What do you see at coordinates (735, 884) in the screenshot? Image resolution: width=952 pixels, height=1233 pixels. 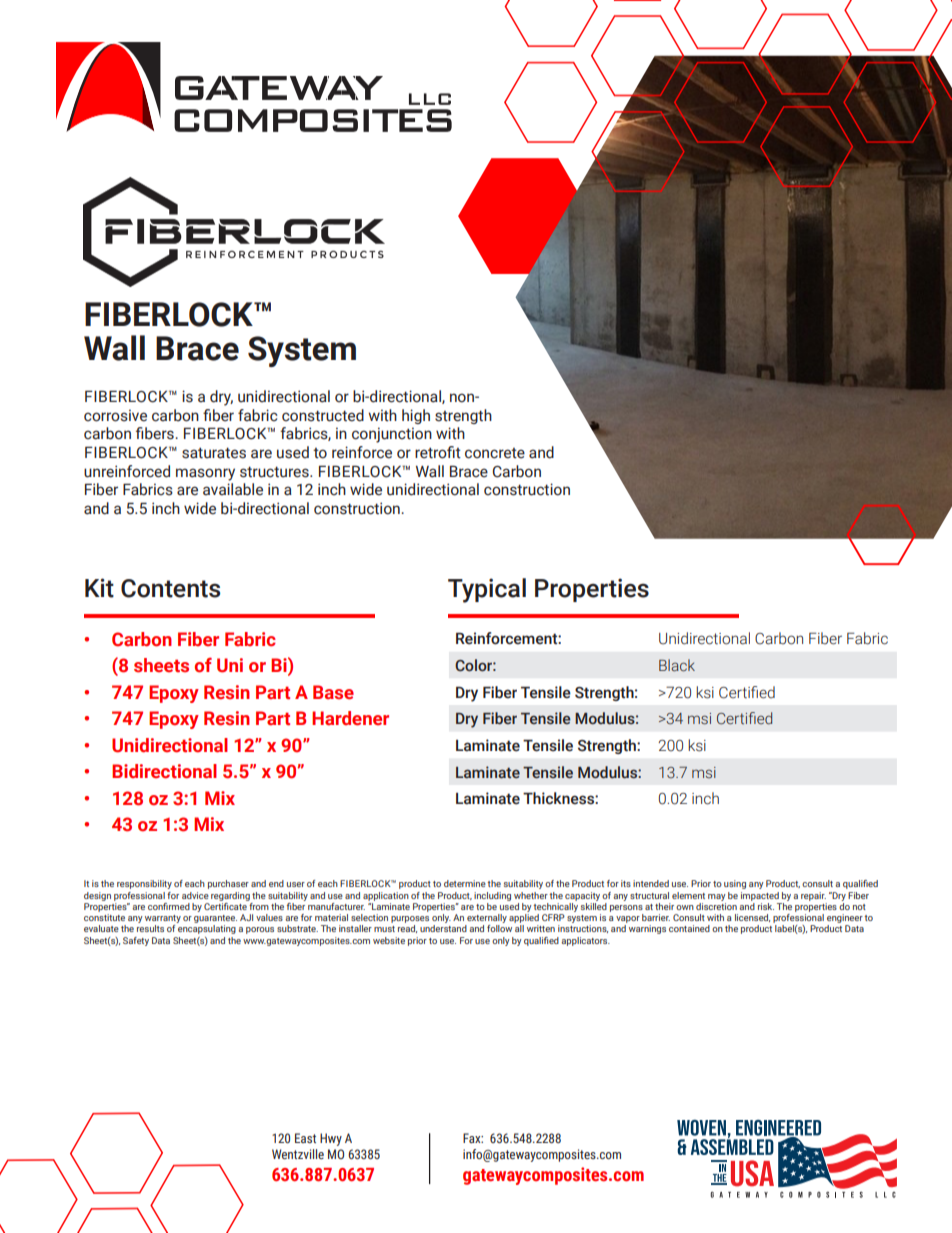 I see `using` at bounding box center [735, 884].
